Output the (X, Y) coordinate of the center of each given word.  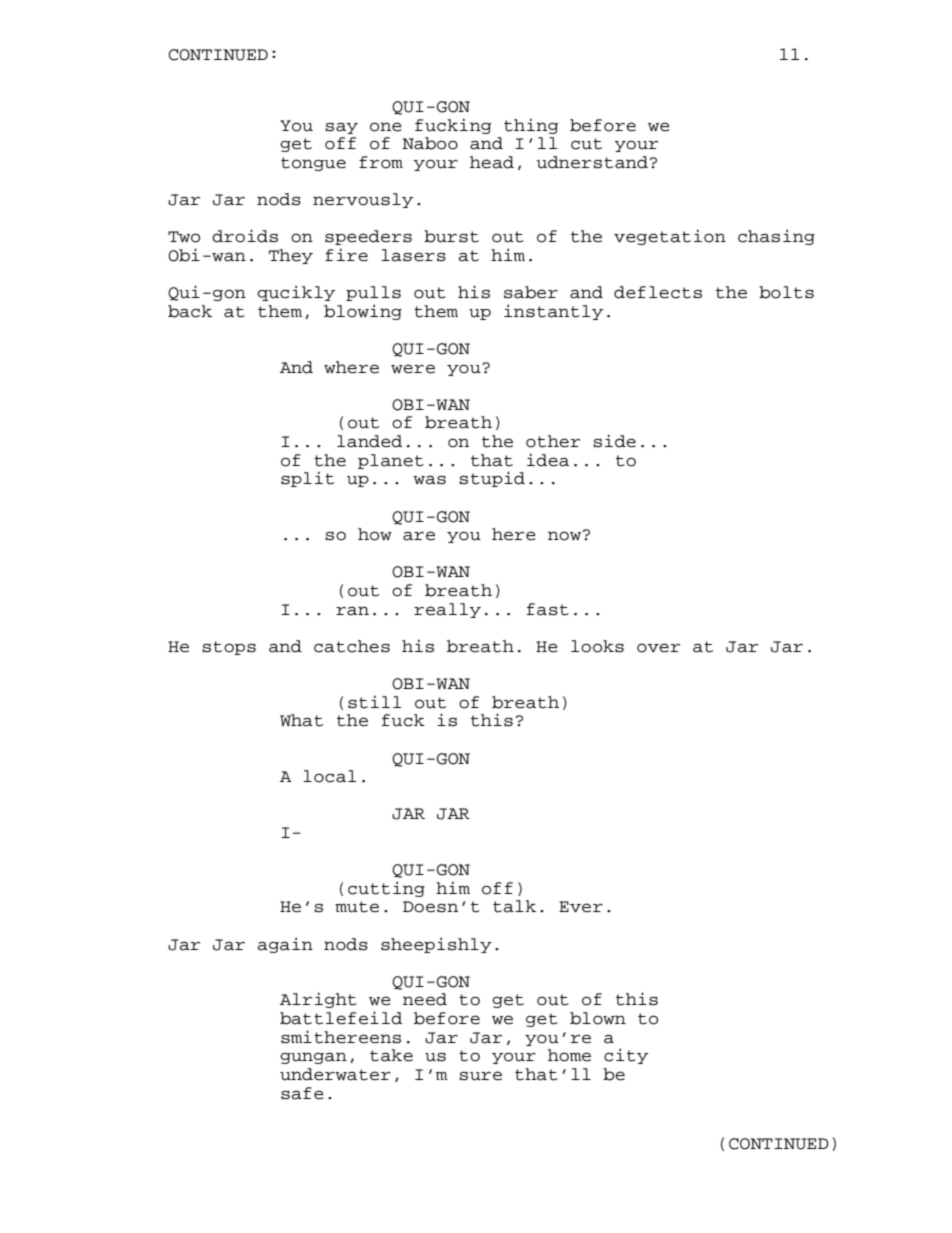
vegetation (670, 237)
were (413, 369)
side (614, 441)
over (658, 648)
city (626, 1056)
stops (229, 648)
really (447, 610)
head (492, 162)
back (190, 311)
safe (302, 1093)
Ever (581, 907)
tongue (313, 164)
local (329, 776)
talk (514, 906)
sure (480, 1076)
